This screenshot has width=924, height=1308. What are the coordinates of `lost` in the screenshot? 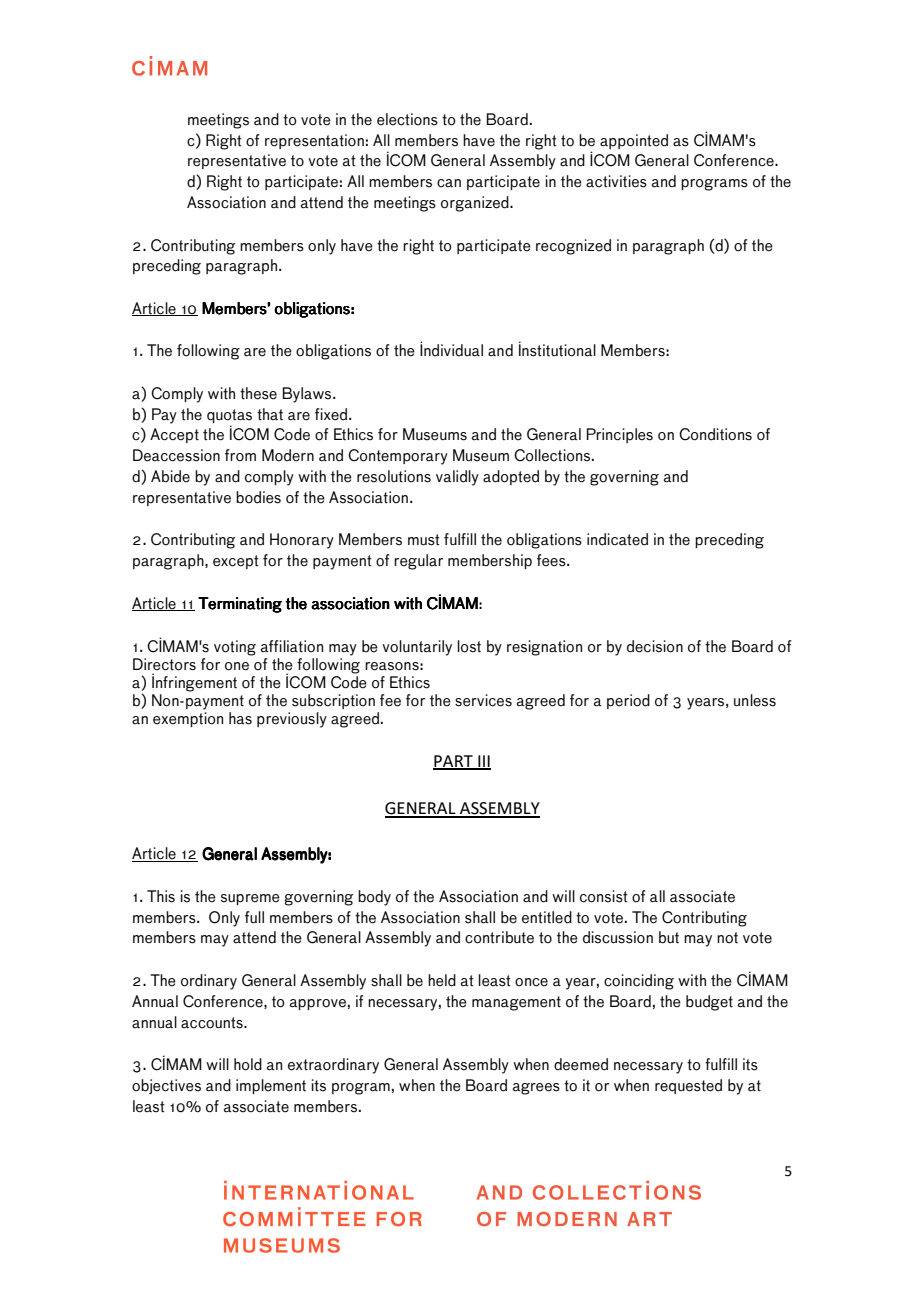 It's located at (469, 646).
